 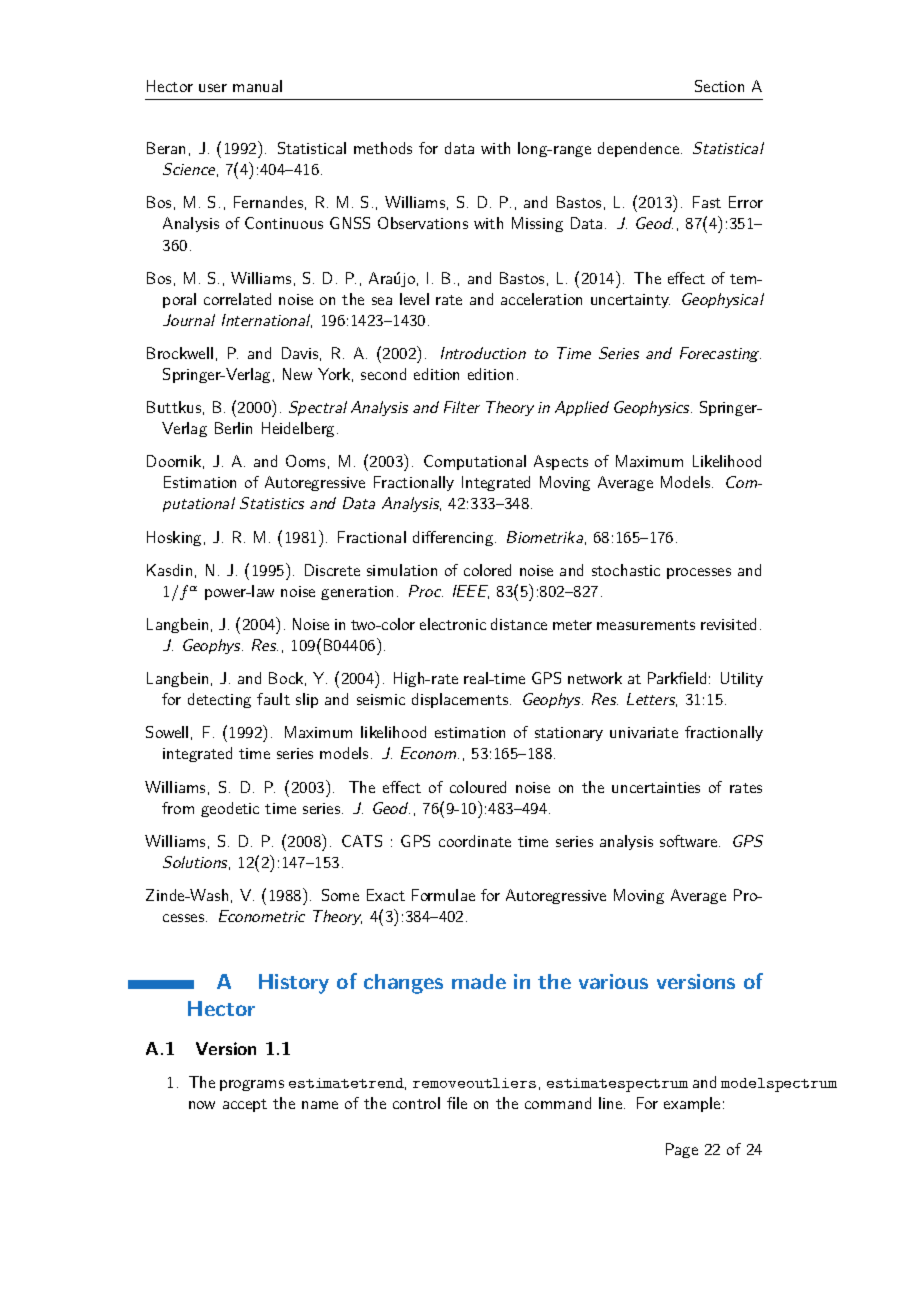 I want to click on Forecasting, so click(x=720, y=354).
